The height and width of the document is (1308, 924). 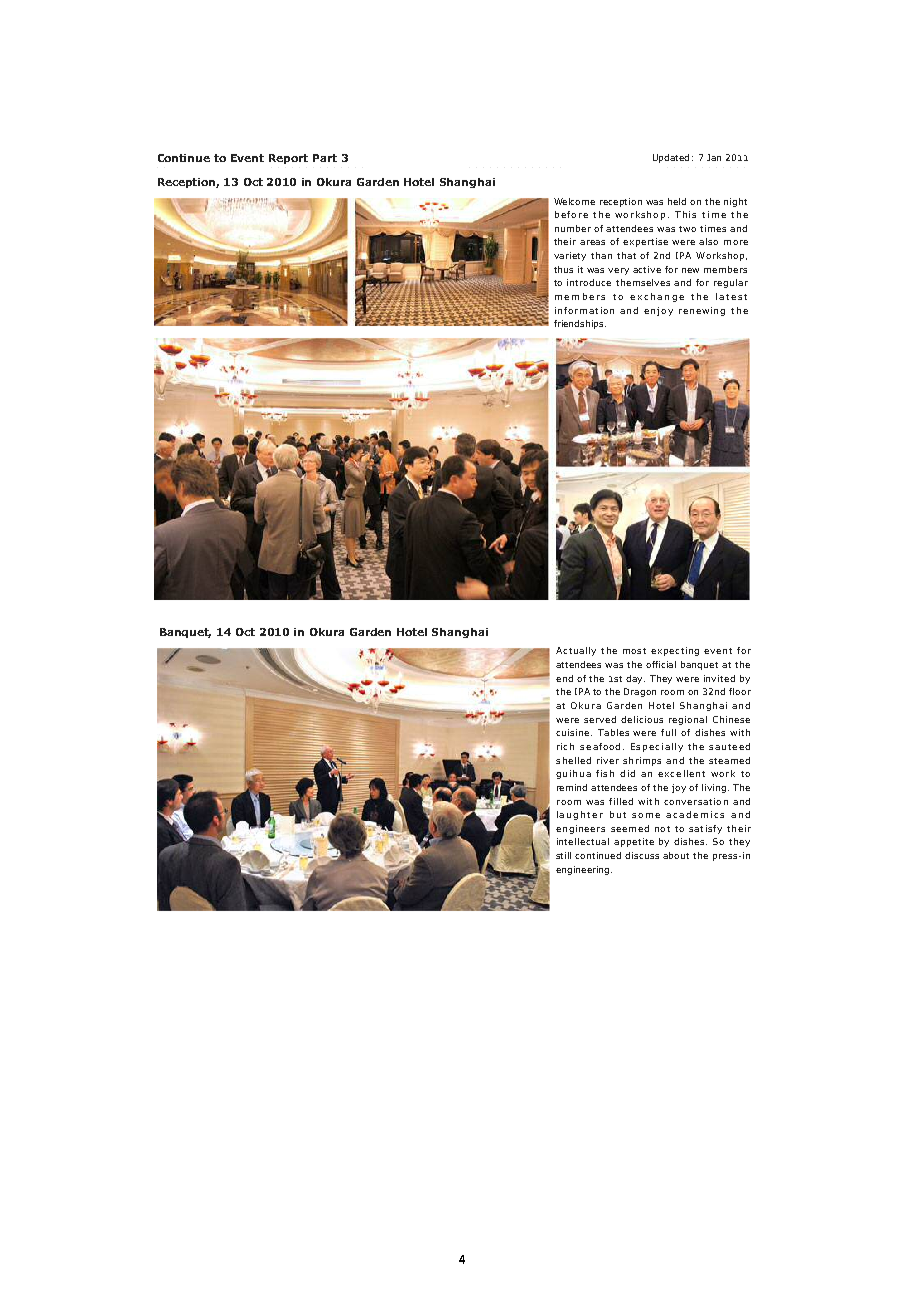 What do you see at coordinates (563, 855) in the document?
I see `still` at bounding box center [563, 855].
